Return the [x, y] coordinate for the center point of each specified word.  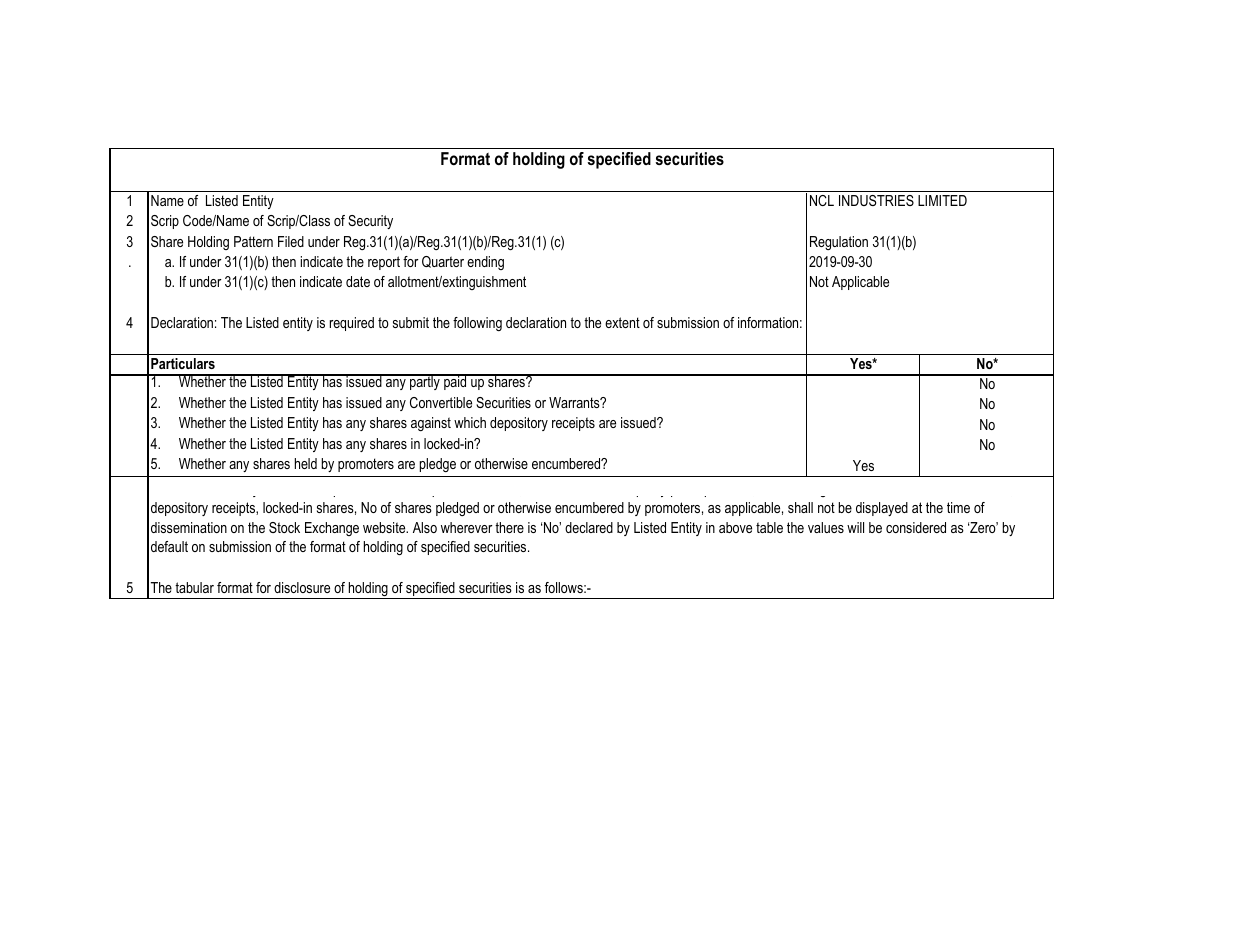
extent [622, 322]
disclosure [302, 587]
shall [800, 507]
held [306, 463]
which [470, 422]
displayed [882, 509]
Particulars [183, 363]
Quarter [443, 262]
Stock [284, 527]
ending [485, 263]
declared [589, 527]
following [477, 324]
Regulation [839, 243]
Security [370, 222]
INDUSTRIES [876, 200]
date [358, 281]
